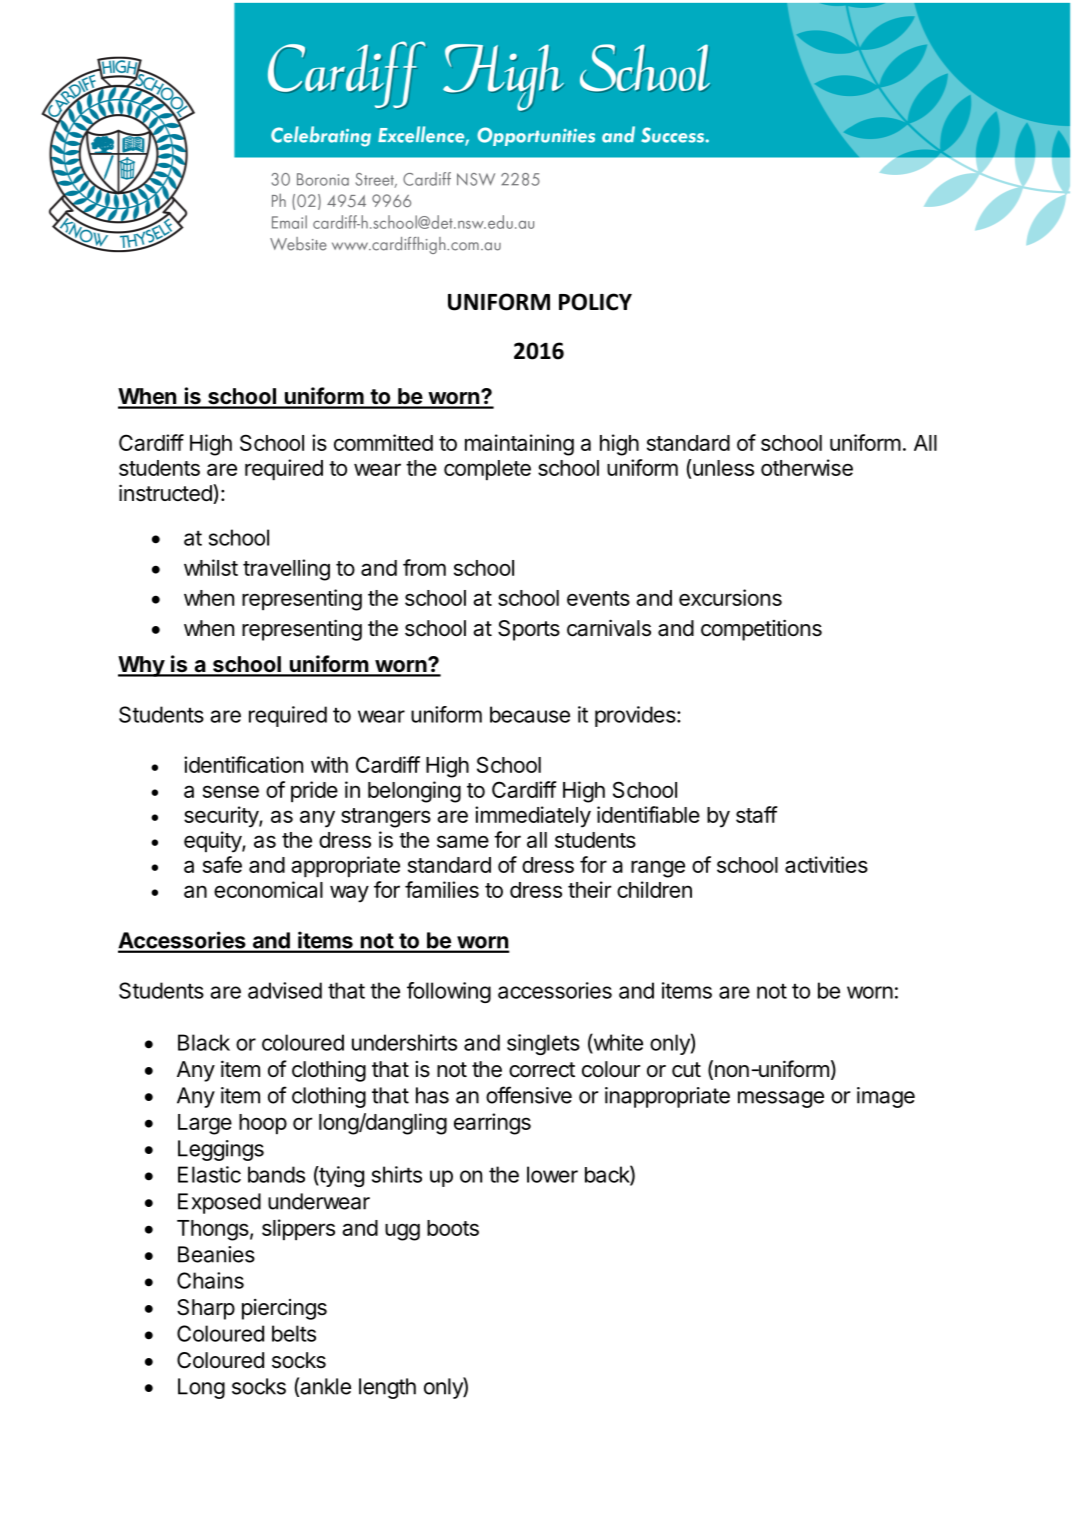 Image resolution: width=1078 pixels, height=1525 pixels. I want to click on committed, so click(383, 442).
